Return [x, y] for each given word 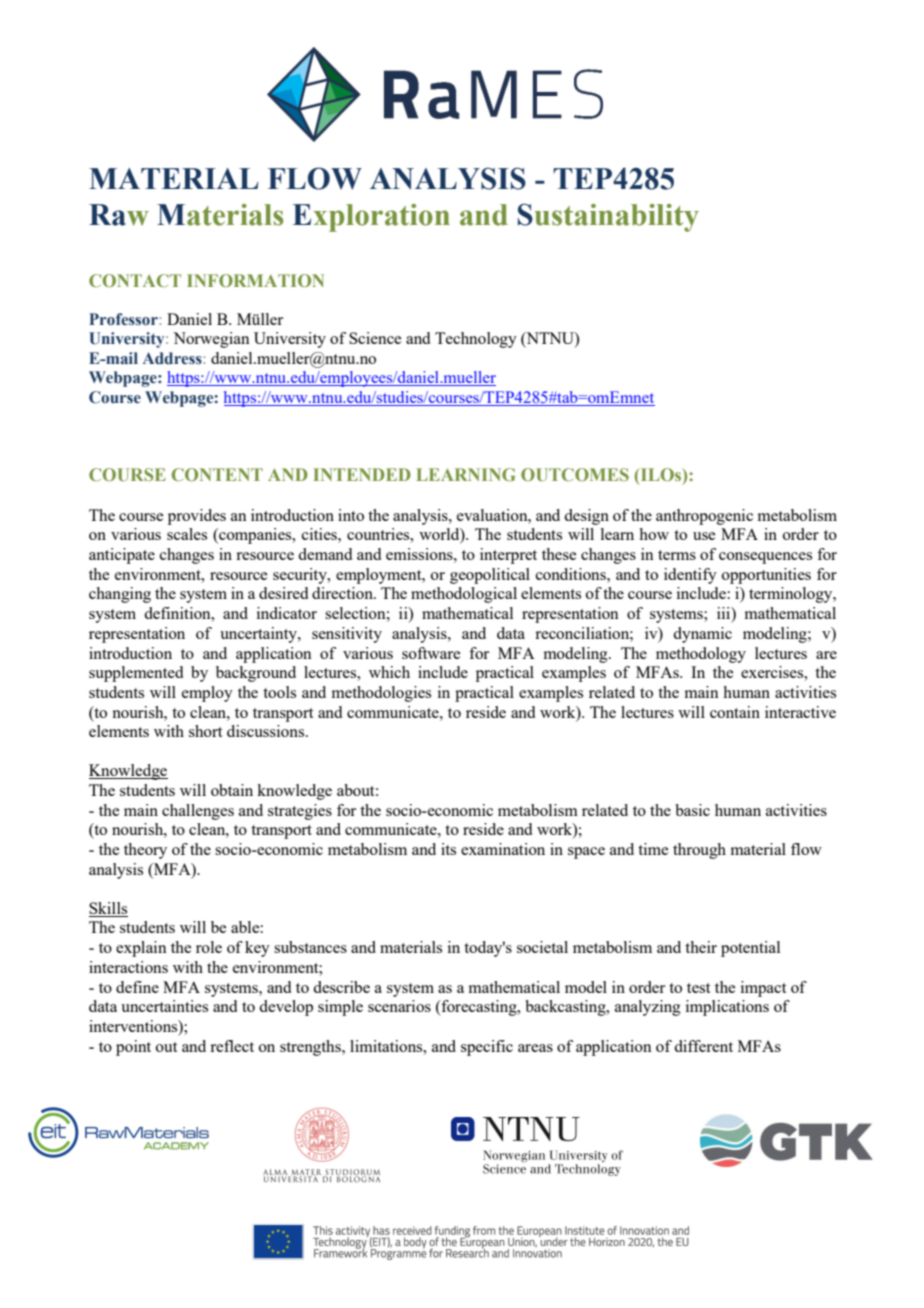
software [431, 653]
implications [727, 1008]
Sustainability [608, 217]
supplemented [136, 674]
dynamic [702, 635]
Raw [119, 215]
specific [487, 1048]
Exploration [371, 218]
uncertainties [164, 1006]
